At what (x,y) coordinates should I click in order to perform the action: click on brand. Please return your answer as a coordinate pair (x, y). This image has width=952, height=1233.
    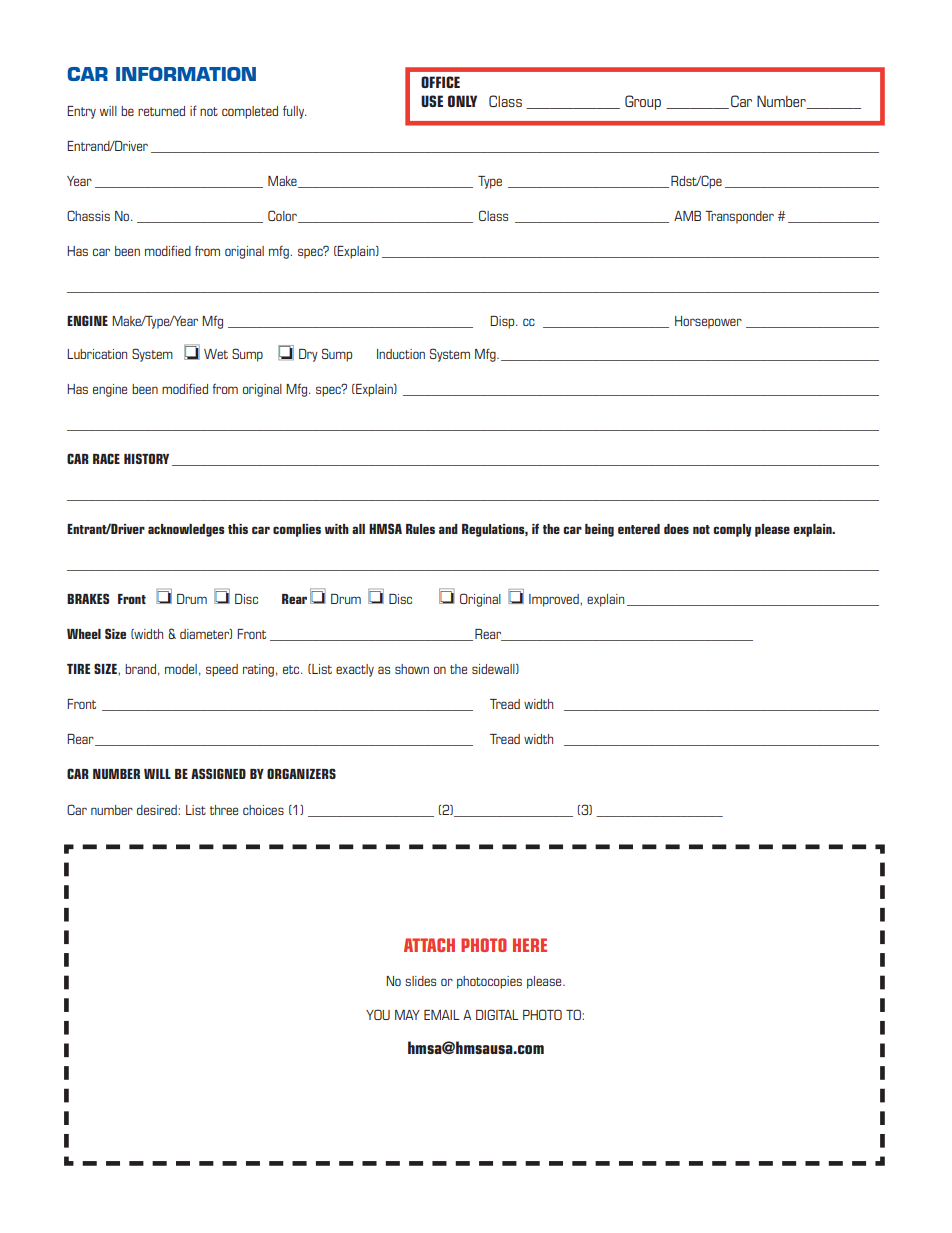
    Looking at the image, I should click on (140, 669).
